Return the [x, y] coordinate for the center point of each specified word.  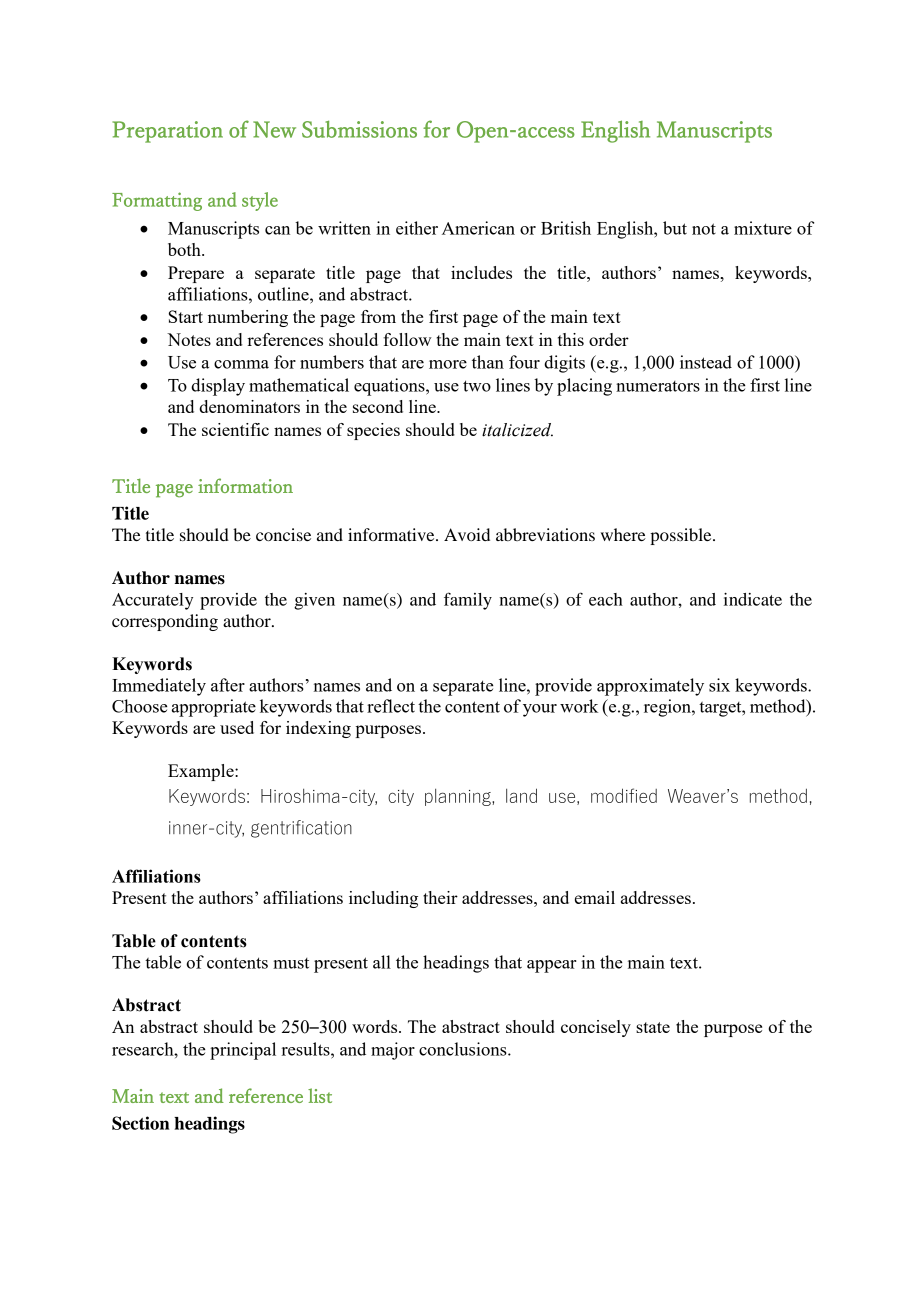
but [675, 228]
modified [624, 795]
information [245, 485]
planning [459, 797]
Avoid [467, 534]
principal [243, 1051]
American [478, 228]
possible [682, 536]
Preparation [167, 132]
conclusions [464, 1049]
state [653, 1027]
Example [202, 772]
